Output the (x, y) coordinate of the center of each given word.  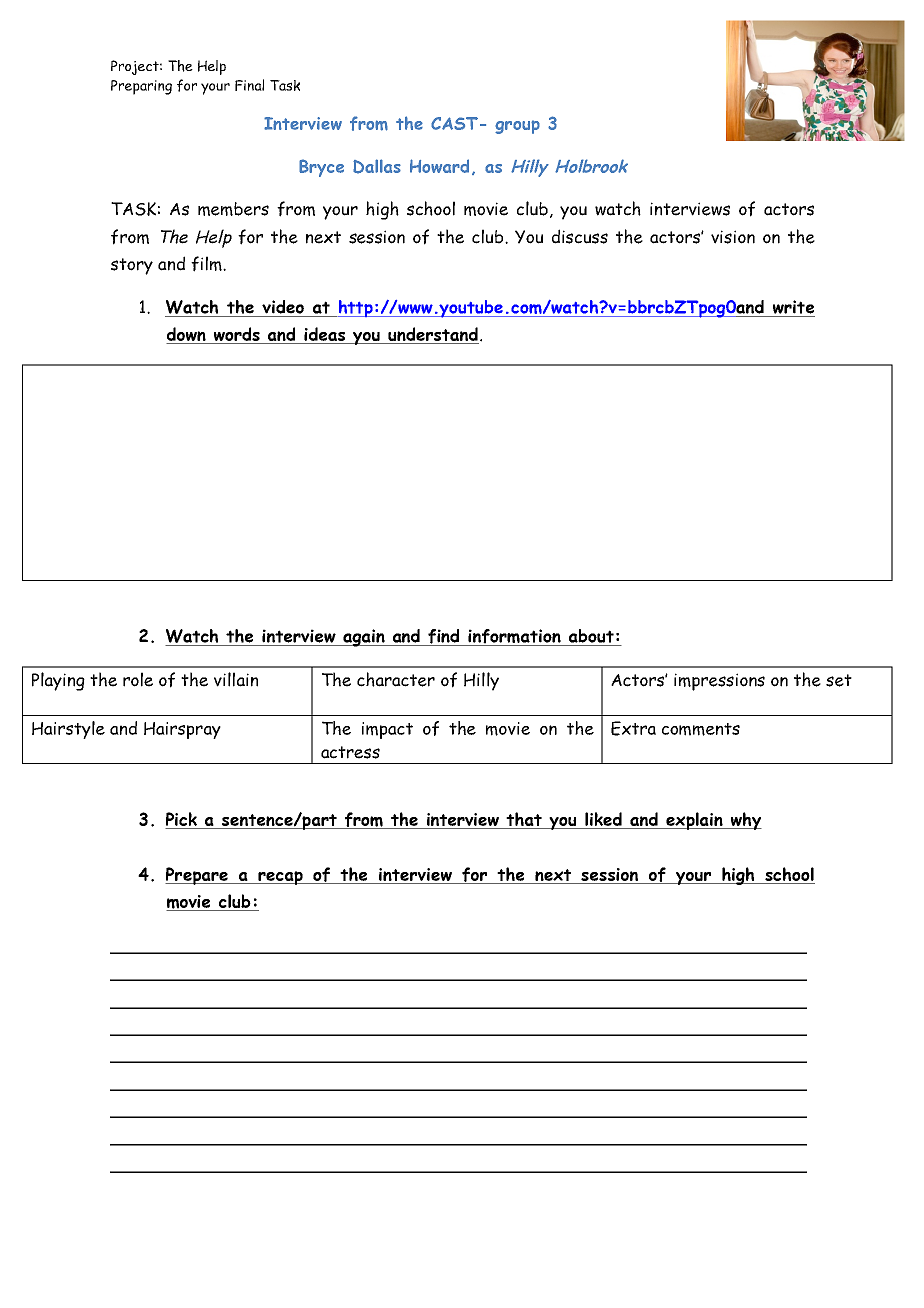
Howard (439, 166)
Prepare (198, 876)
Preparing (141, 87)
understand (432, 335)
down (187, 335)
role (138, 679)
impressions (719, 682)
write (793, 307)
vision (733, 237)
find (444, 637)
